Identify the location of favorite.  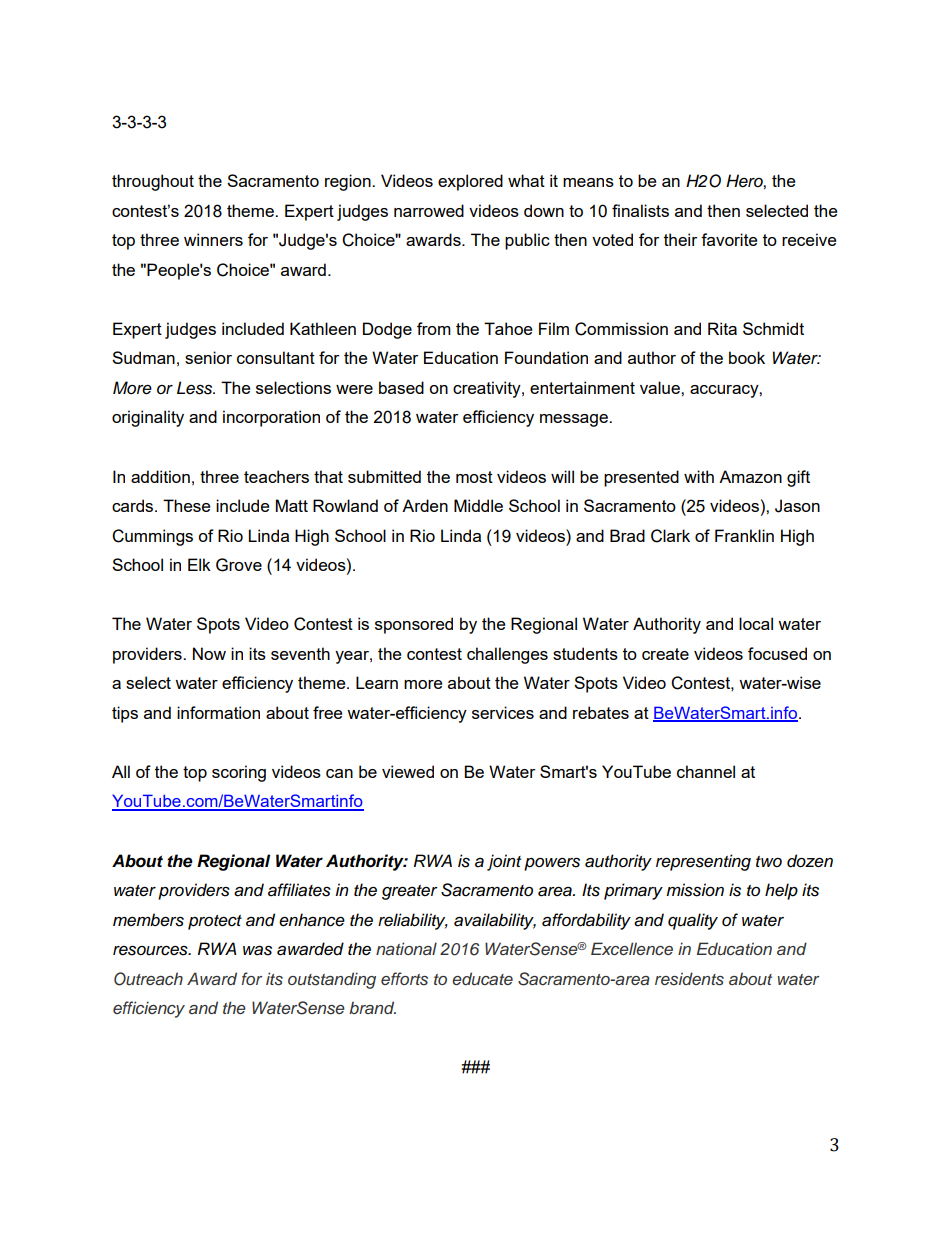
(729, 239).
